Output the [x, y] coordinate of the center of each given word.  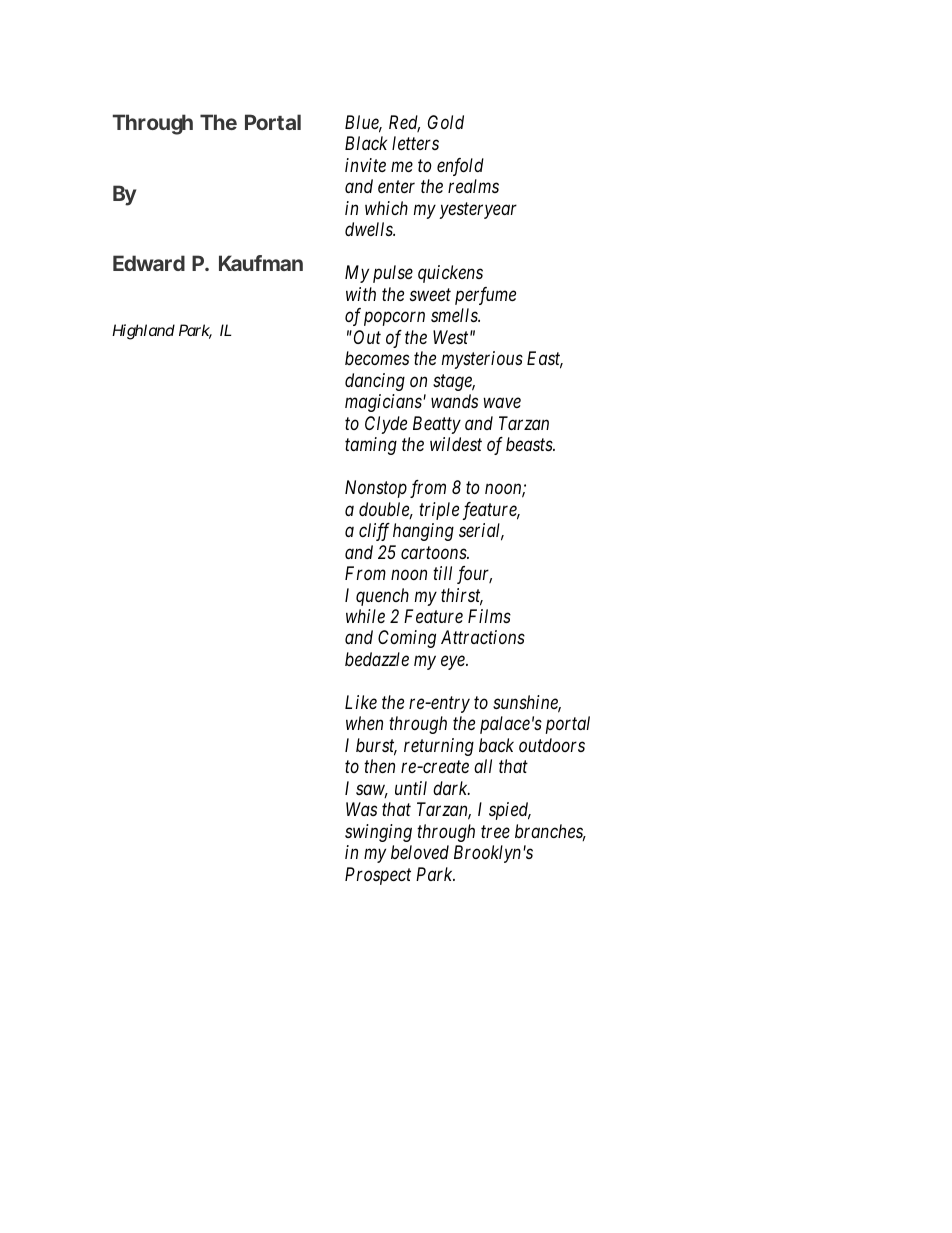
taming [371, 446]
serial [481, 531]
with [361, 294]
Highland [143, 332]
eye [454, 663]
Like [361, 702]
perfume [485, 296]
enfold [460, 167]
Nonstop [376, 489]
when [364, 723]
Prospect [378, 876]
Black [366, 143]
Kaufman [261, 263]
